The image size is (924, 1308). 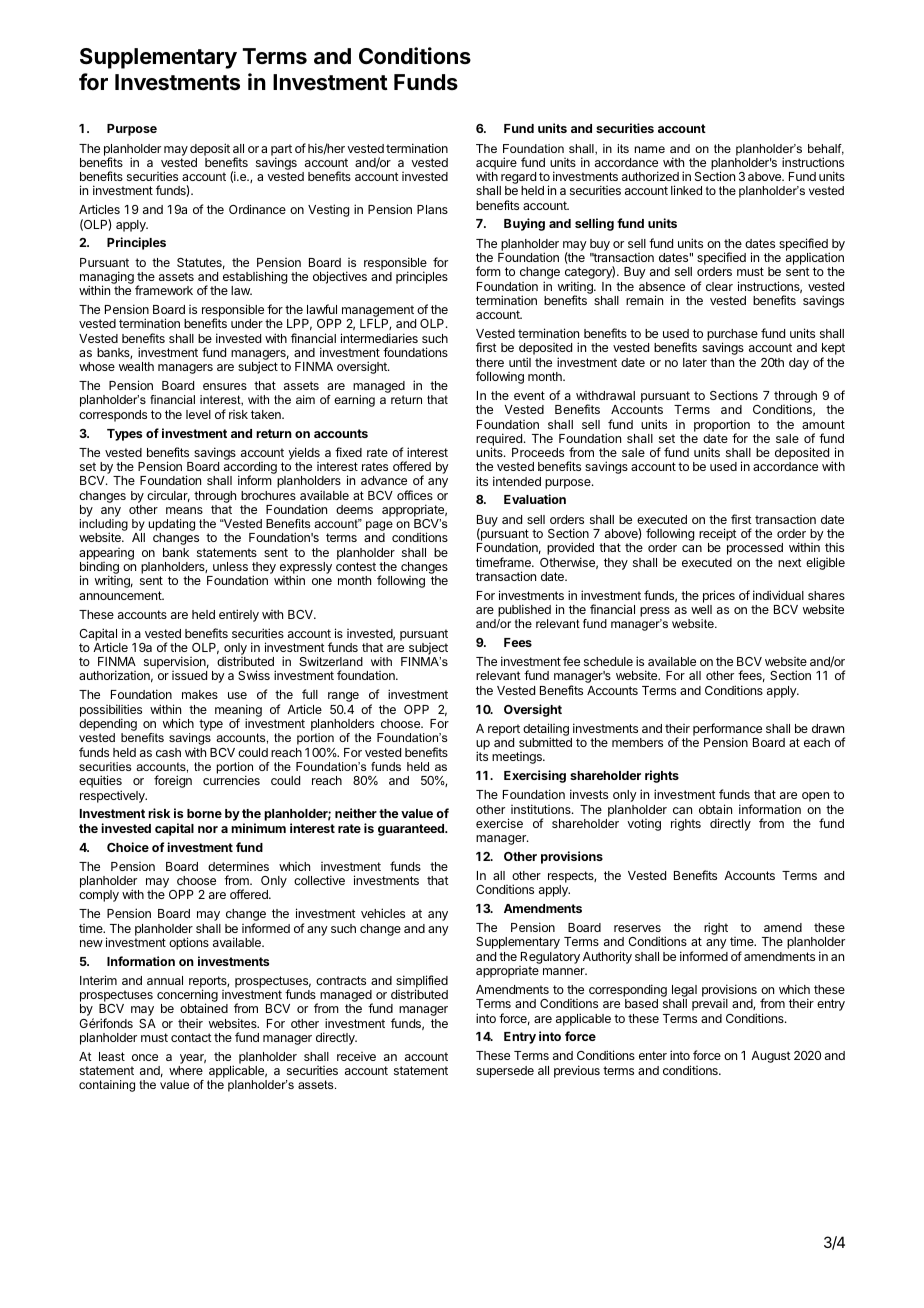 What do you see at coordinates (257, 209) in the screenshot?
I see `Ordinance` at bounding box center [257, 209].
